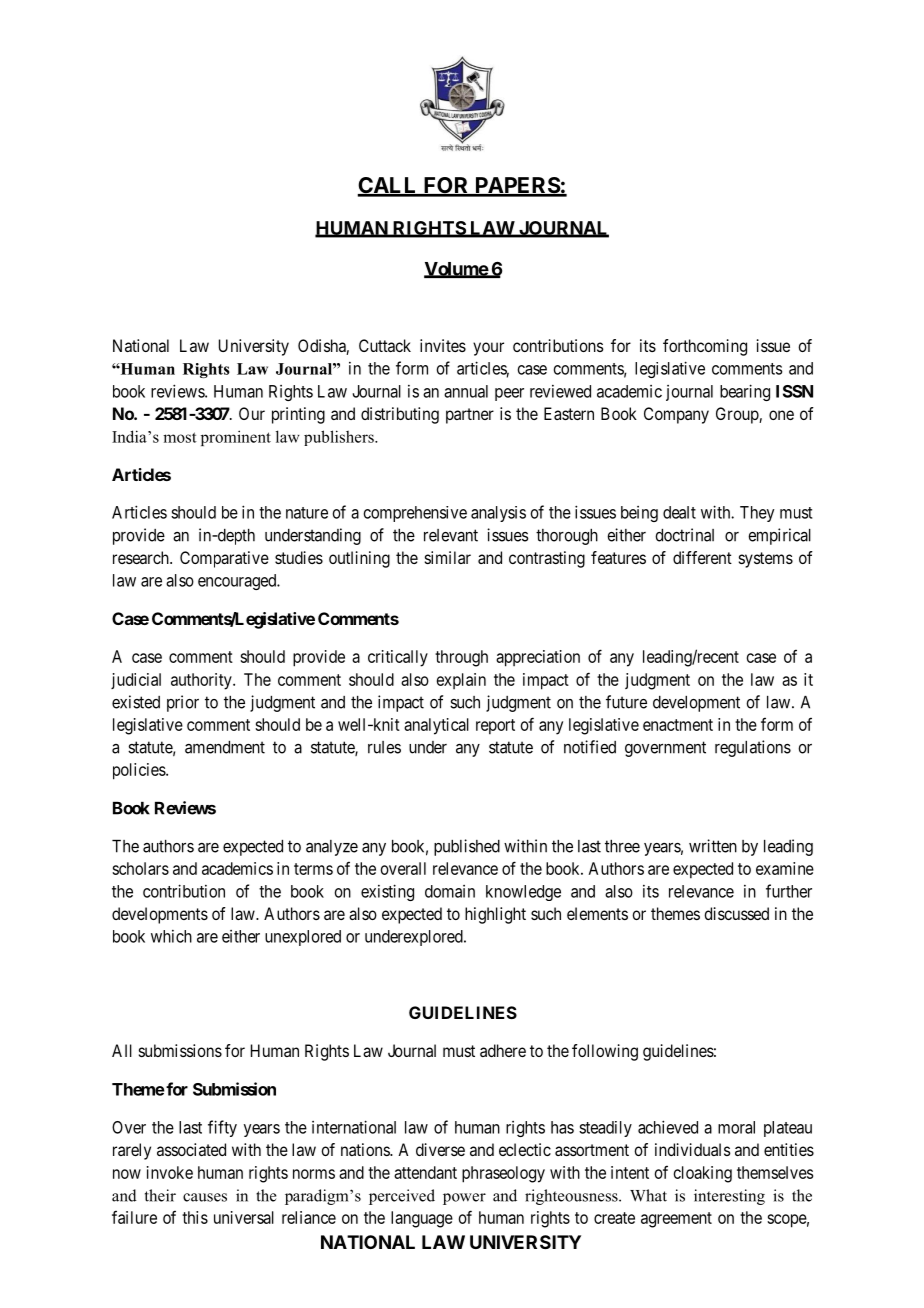 This screenshot has width=924, height=1308. I want to click on prominent, so click(236, 438).
